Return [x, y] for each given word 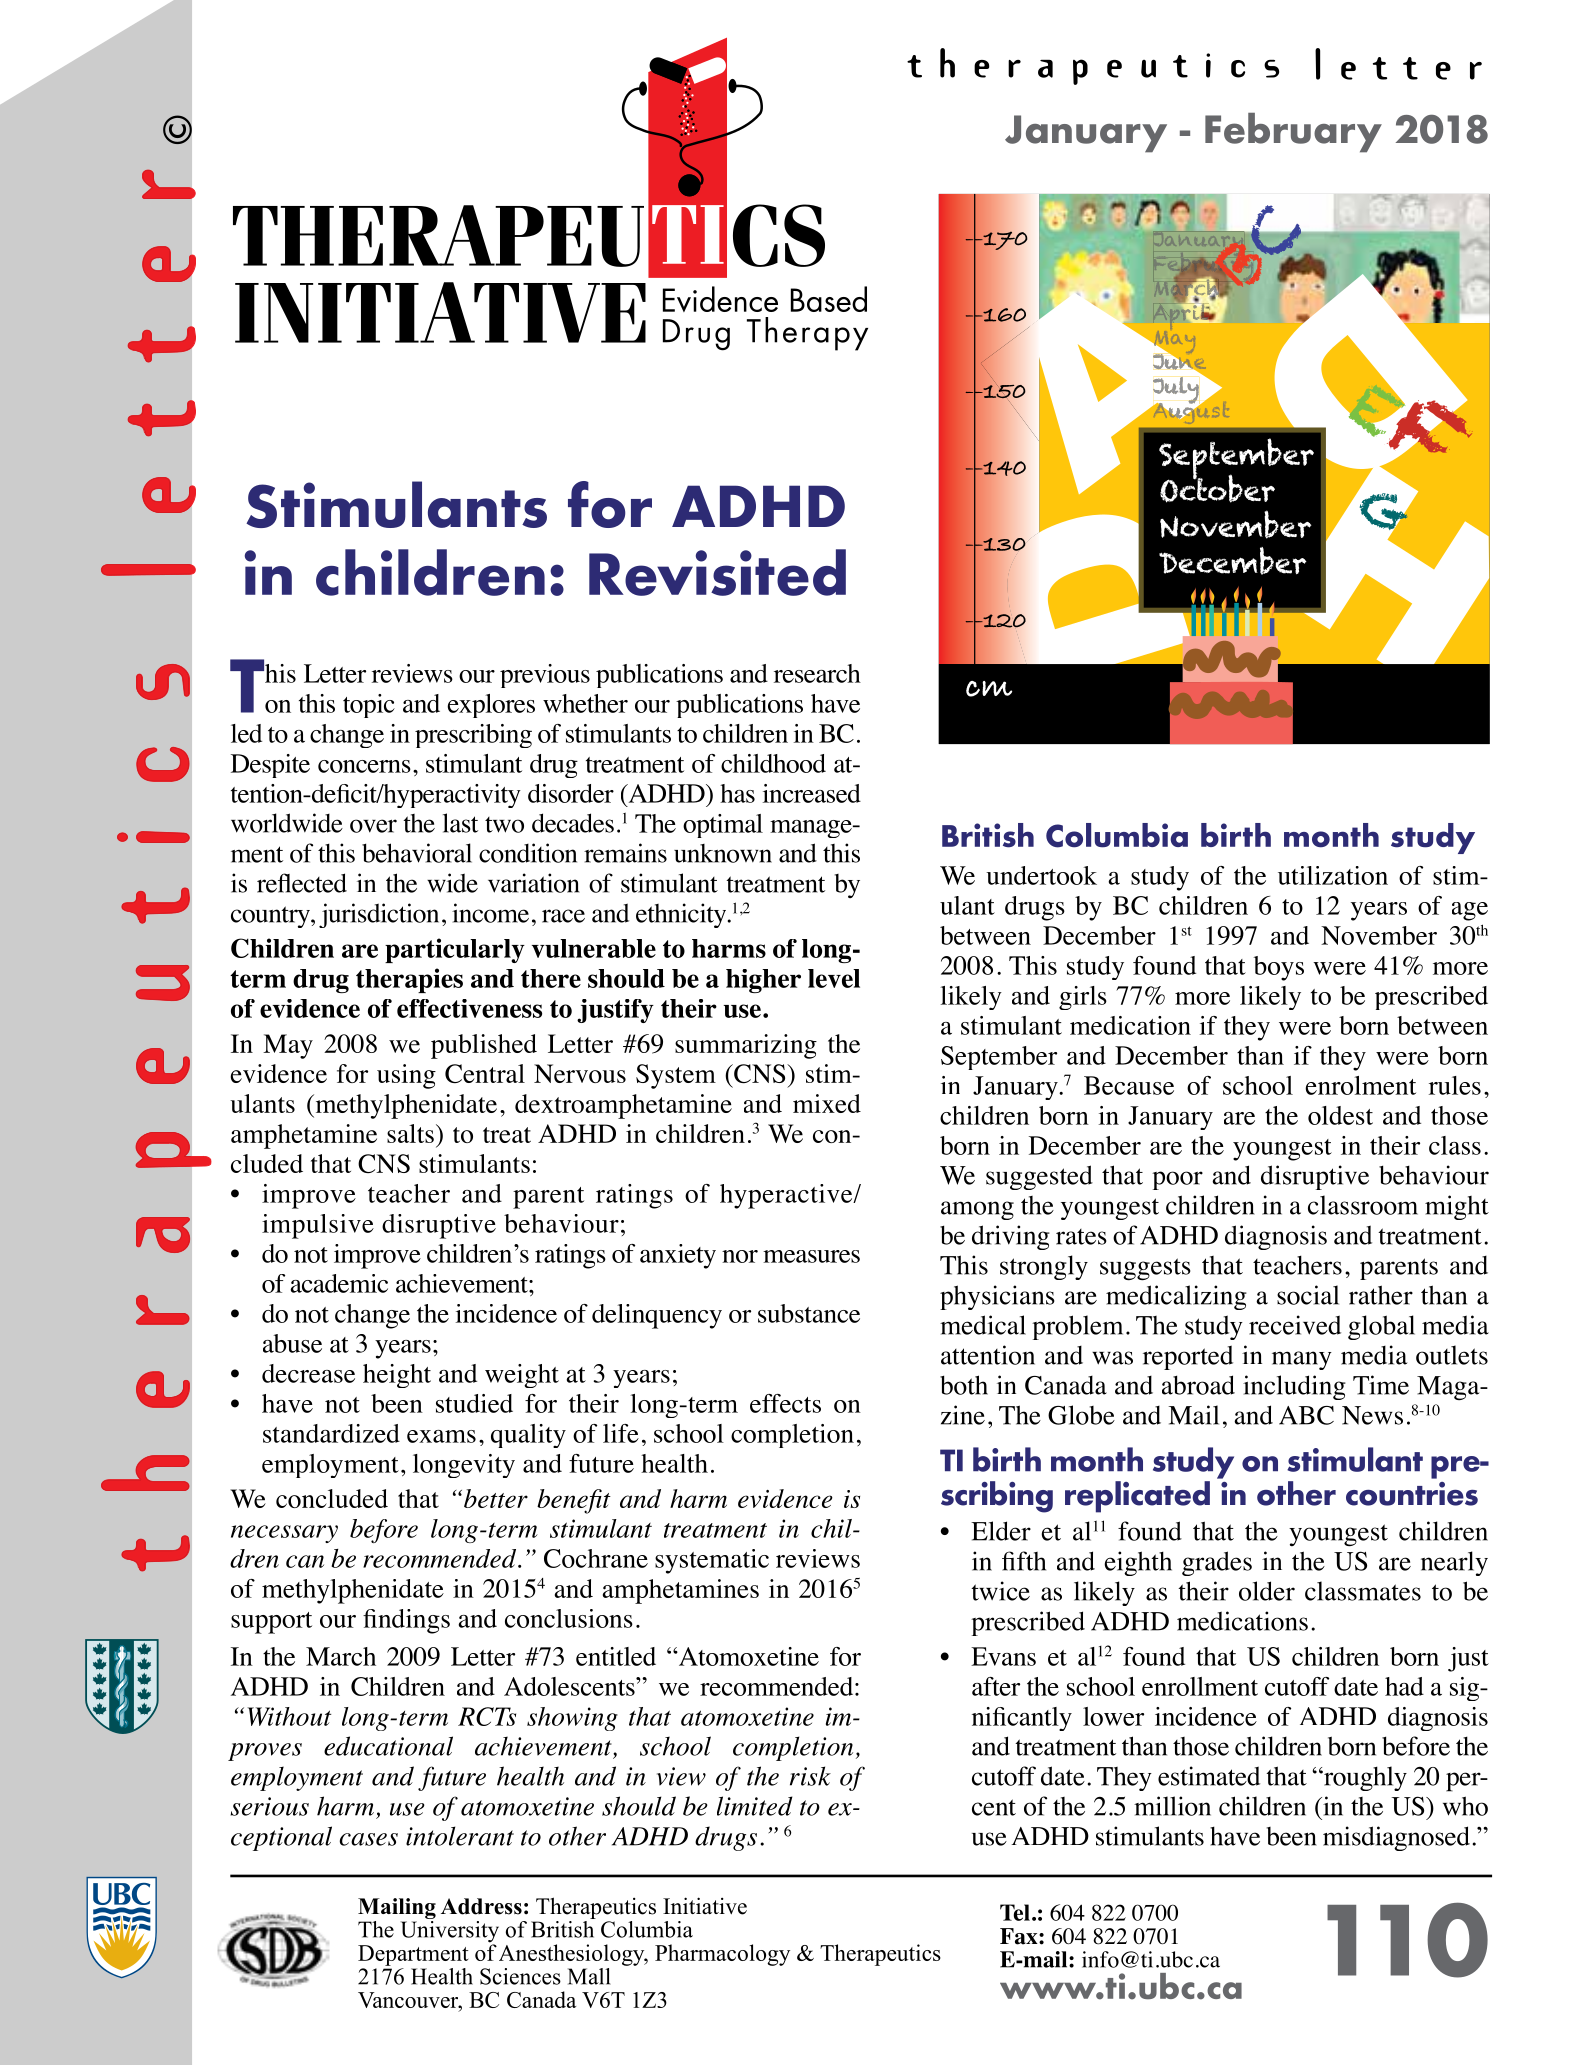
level [834, 978]
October [1217, 487]
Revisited [717, 572]
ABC [1306, 1415]
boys [1279, 968]
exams [441, 1436]
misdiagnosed [1396, 1838]
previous [545, 676]
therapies [409, 980]
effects [785, 1403]
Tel [1015, 1912]
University [450, 1933]
